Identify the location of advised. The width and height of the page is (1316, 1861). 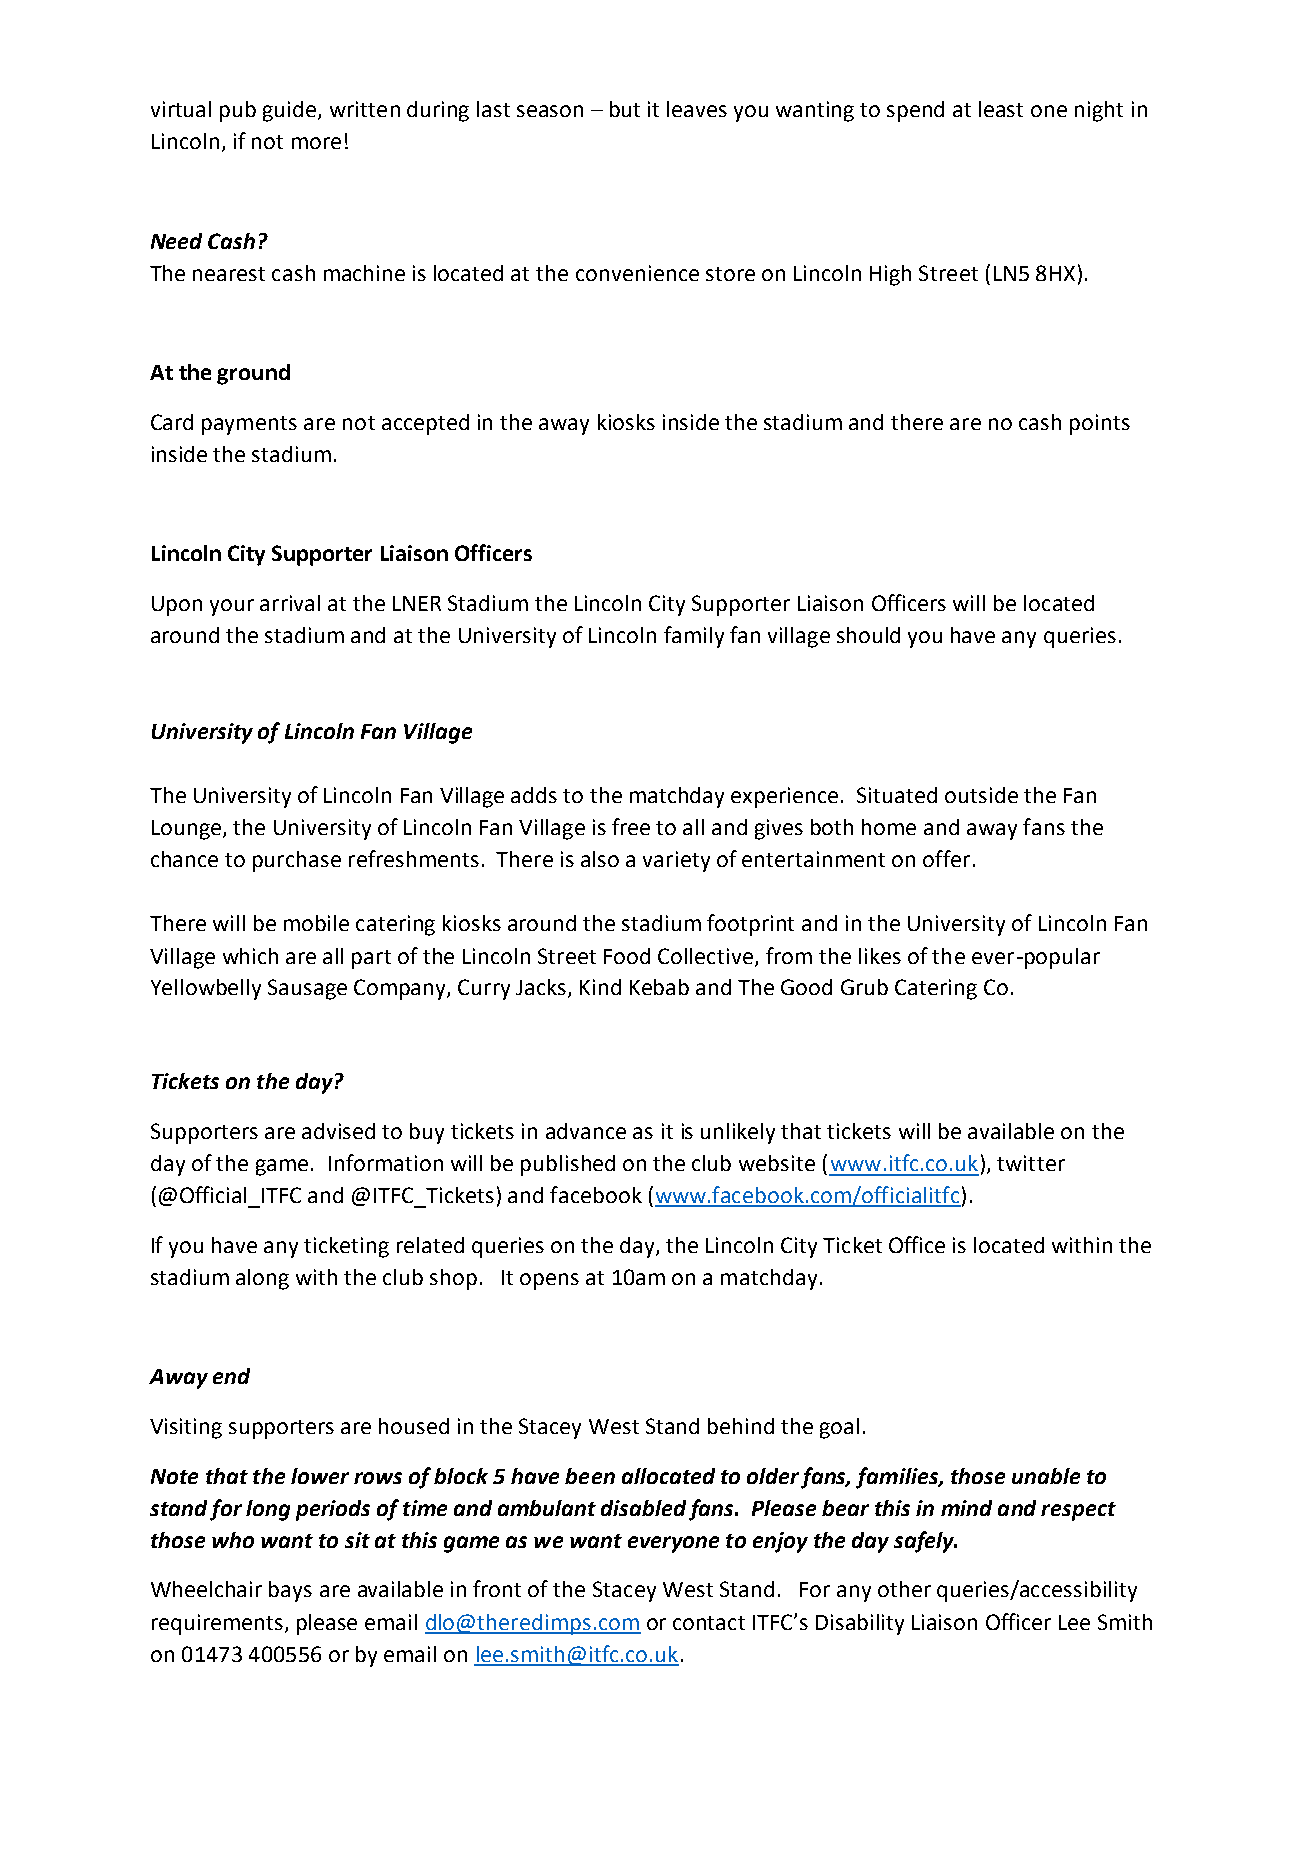
(338, 1131).
